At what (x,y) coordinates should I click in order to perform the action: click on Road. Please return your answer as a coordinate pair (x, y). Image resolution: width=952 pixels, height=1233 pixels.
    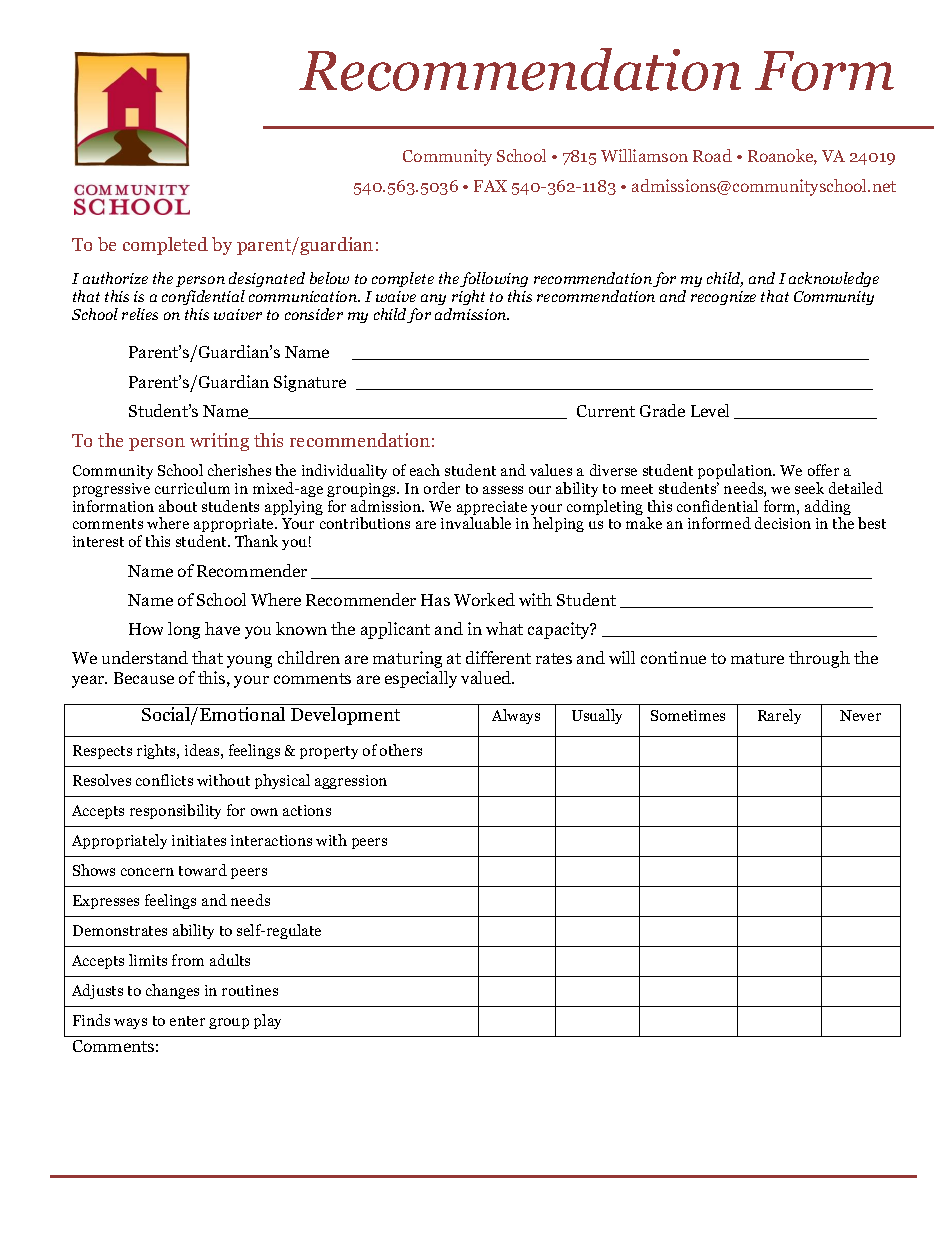
    Looking at the image, I should click on (712, 155).
